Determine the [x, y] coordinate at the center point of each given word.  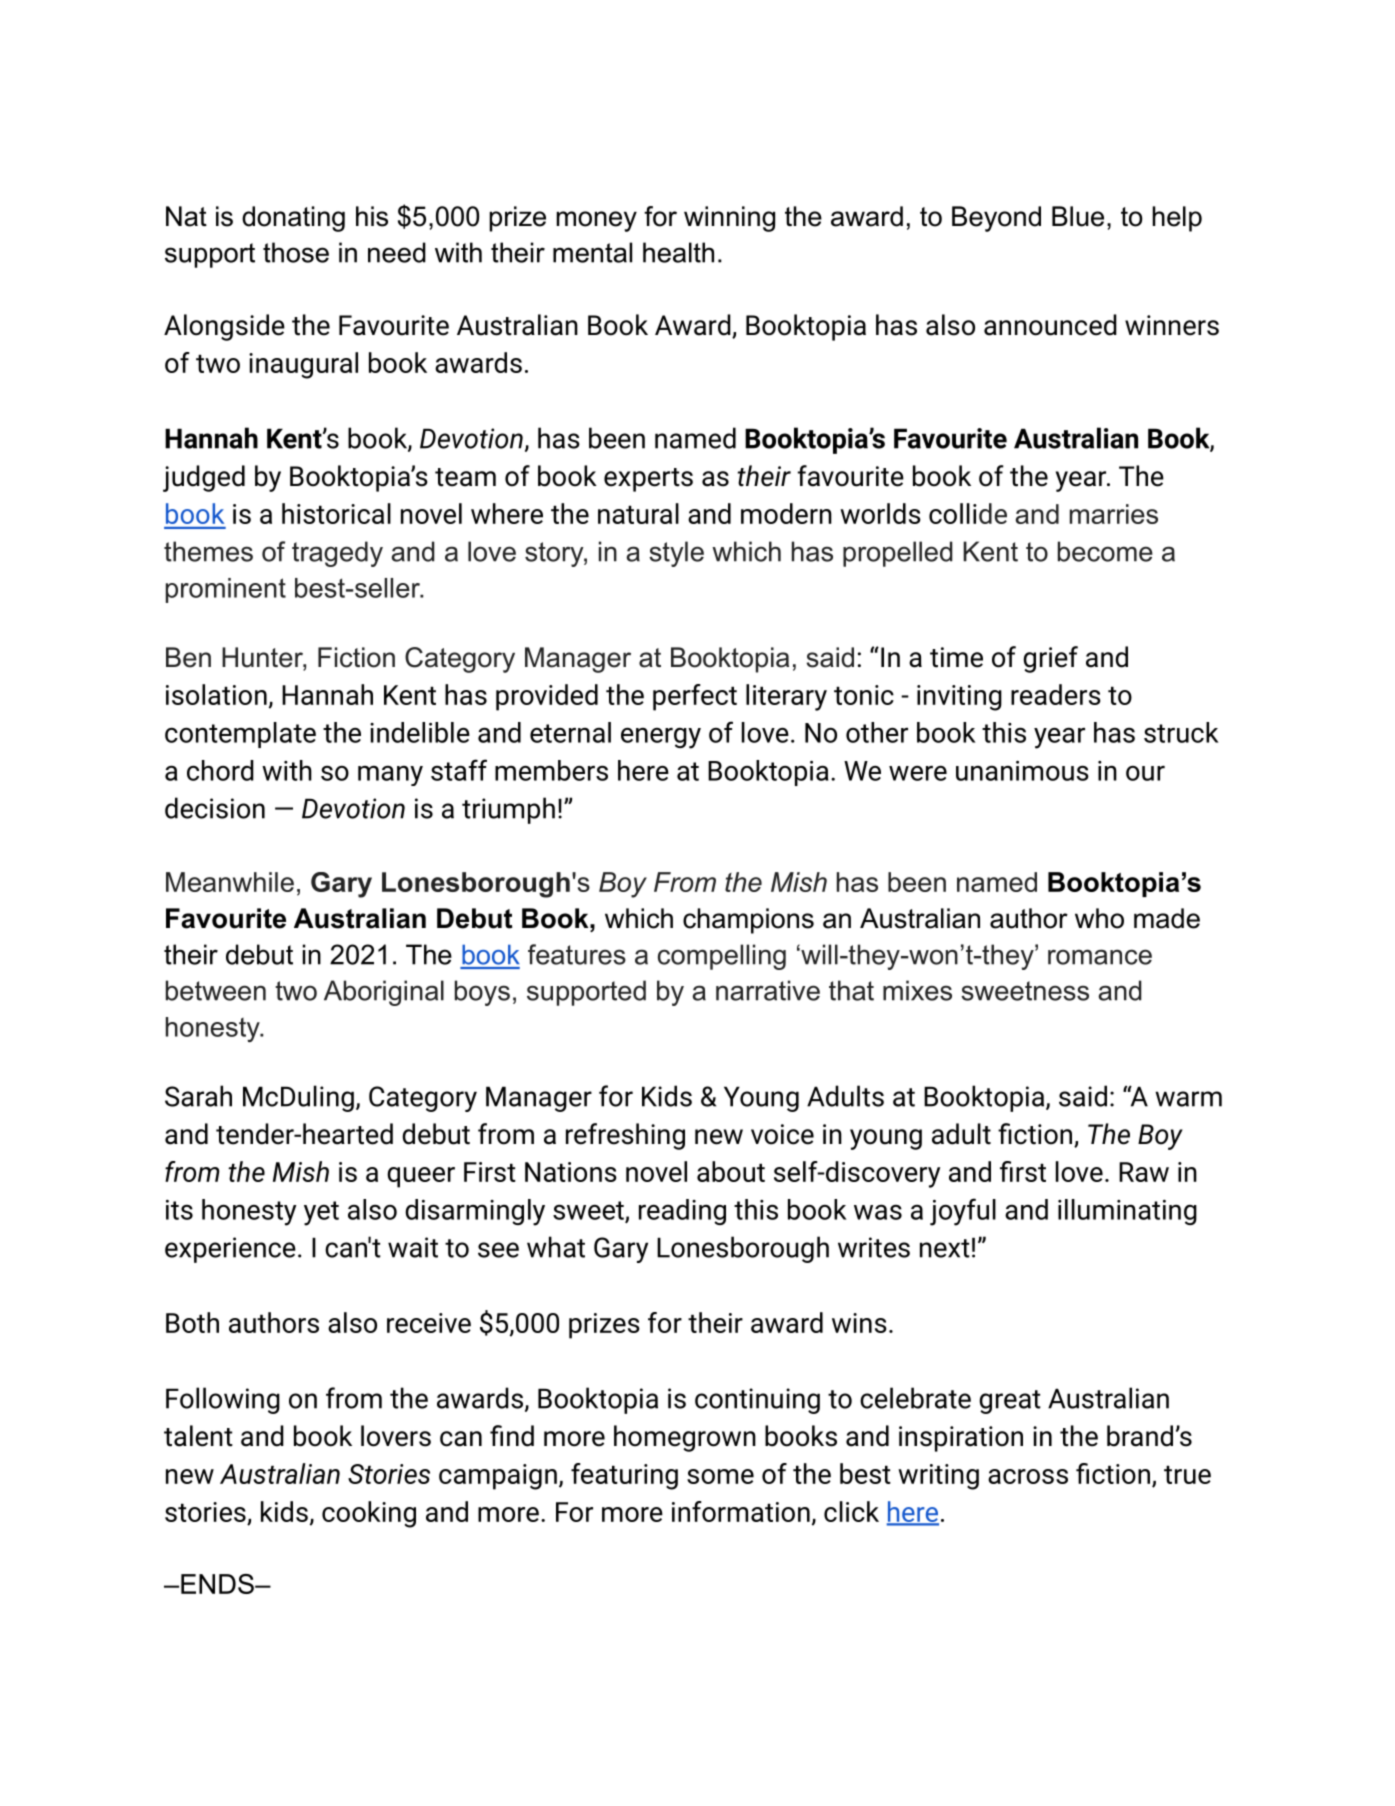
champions [748, 921]
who [1099, 918]
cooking [369, 1514]
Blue [1078, 216]
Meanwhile [230, 882]
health [678, 252]
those [296, 252]
